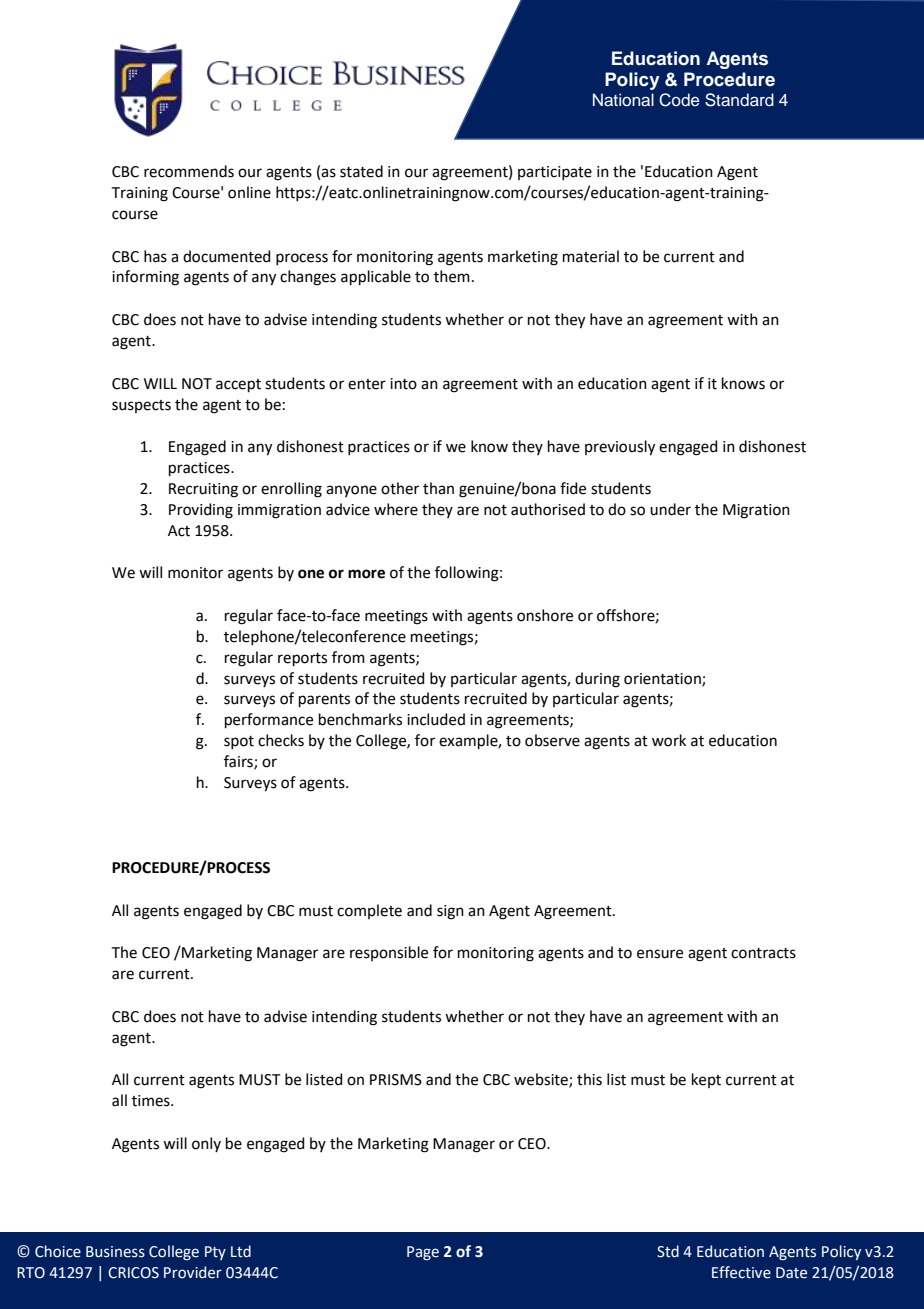  I want to click on times, so click(152, 1101).
